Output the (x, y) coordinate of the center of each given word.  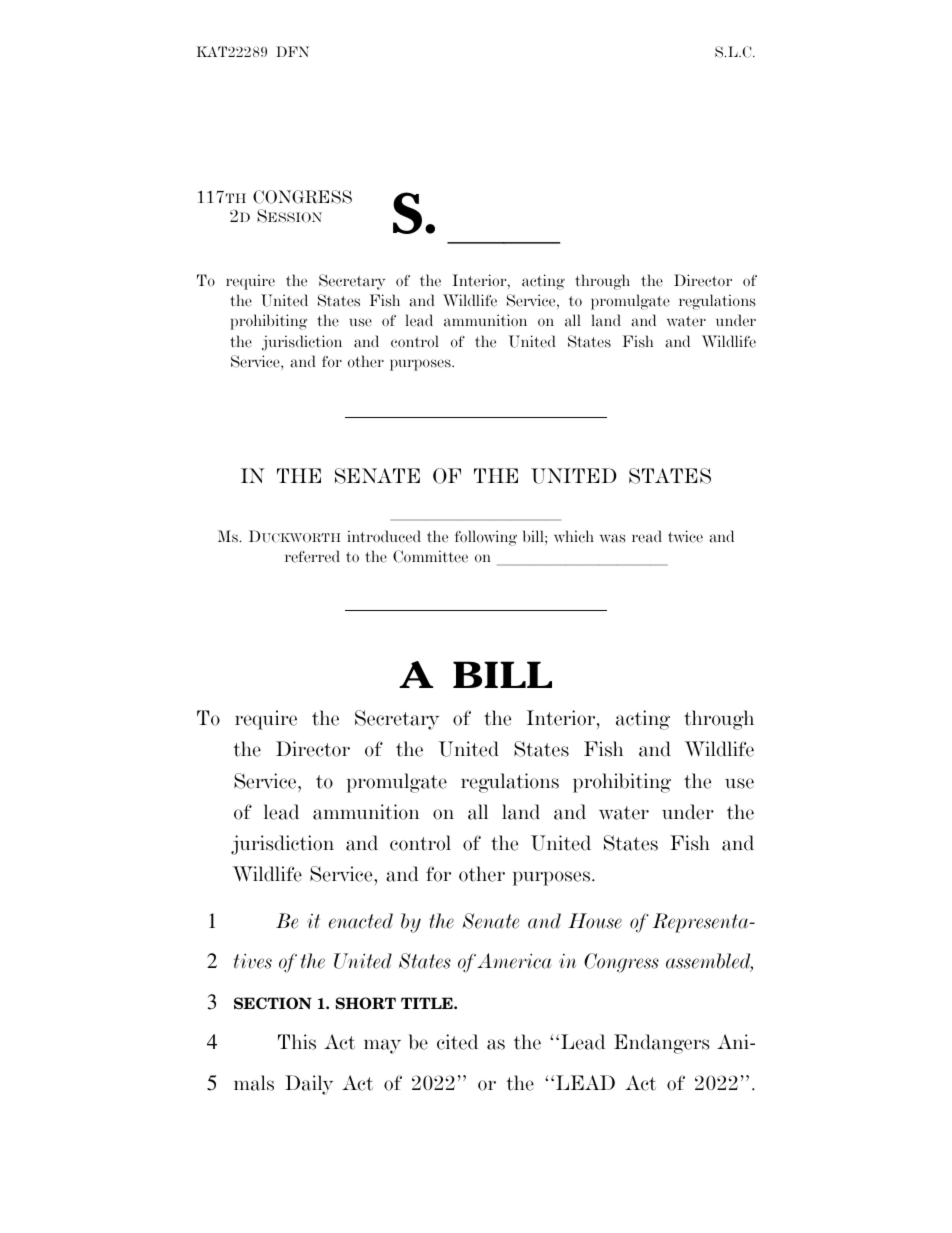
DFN (292, 51)
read (647, 536)
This (297, 1042)
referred (312, 556)
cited (457, 1042)
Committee (430, 556)
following (486, 538)
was (613, 538)
